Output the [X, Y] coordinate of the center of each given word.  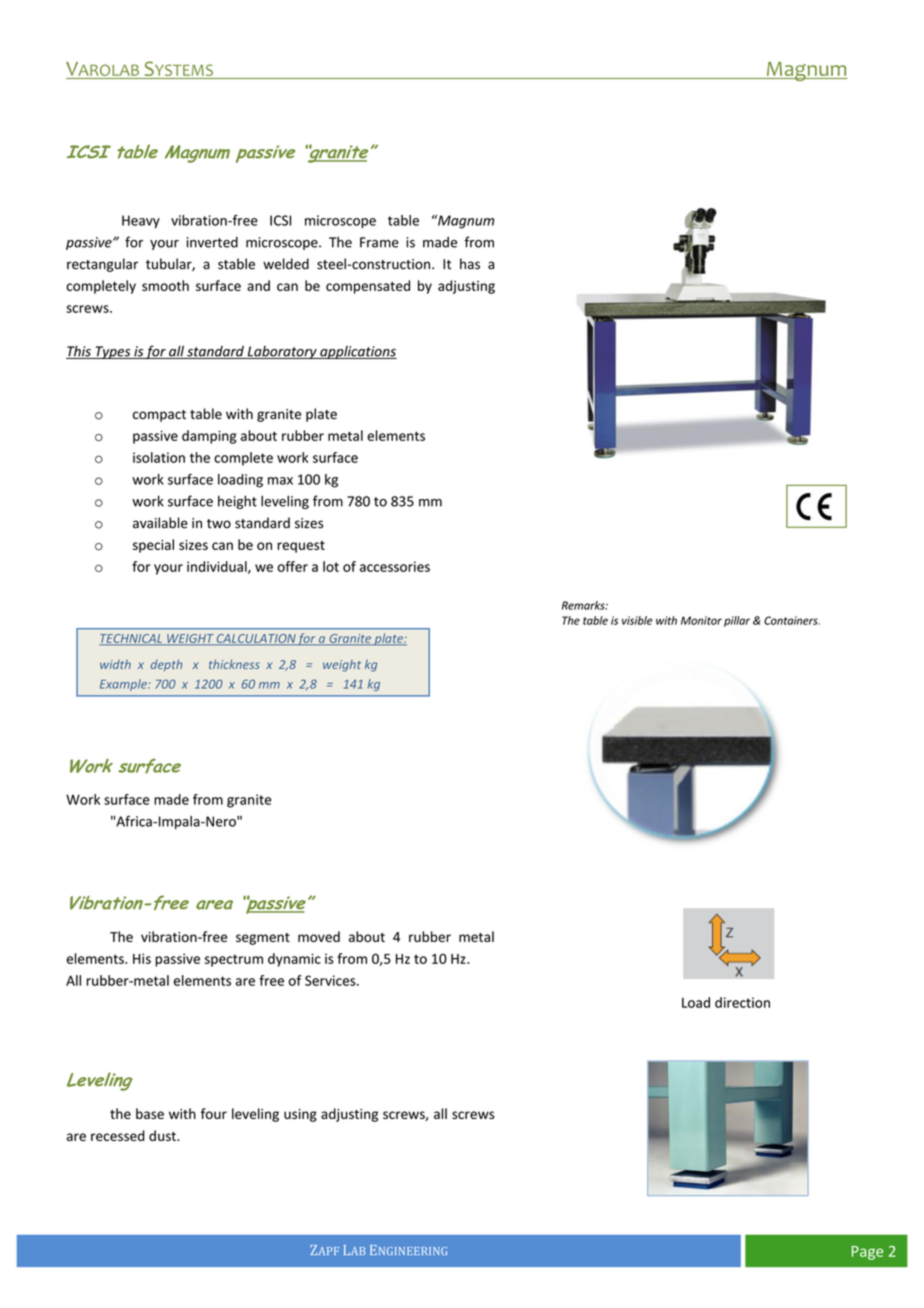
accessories [395, 566]
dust [163, 1135]
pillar [737, 621]
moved [319, 936]
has [470, 264]
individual [218, 567]
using [300, 1115]
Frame [379, 242]
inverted [212, 242]
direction [742, 1002]
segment [263, 939]
